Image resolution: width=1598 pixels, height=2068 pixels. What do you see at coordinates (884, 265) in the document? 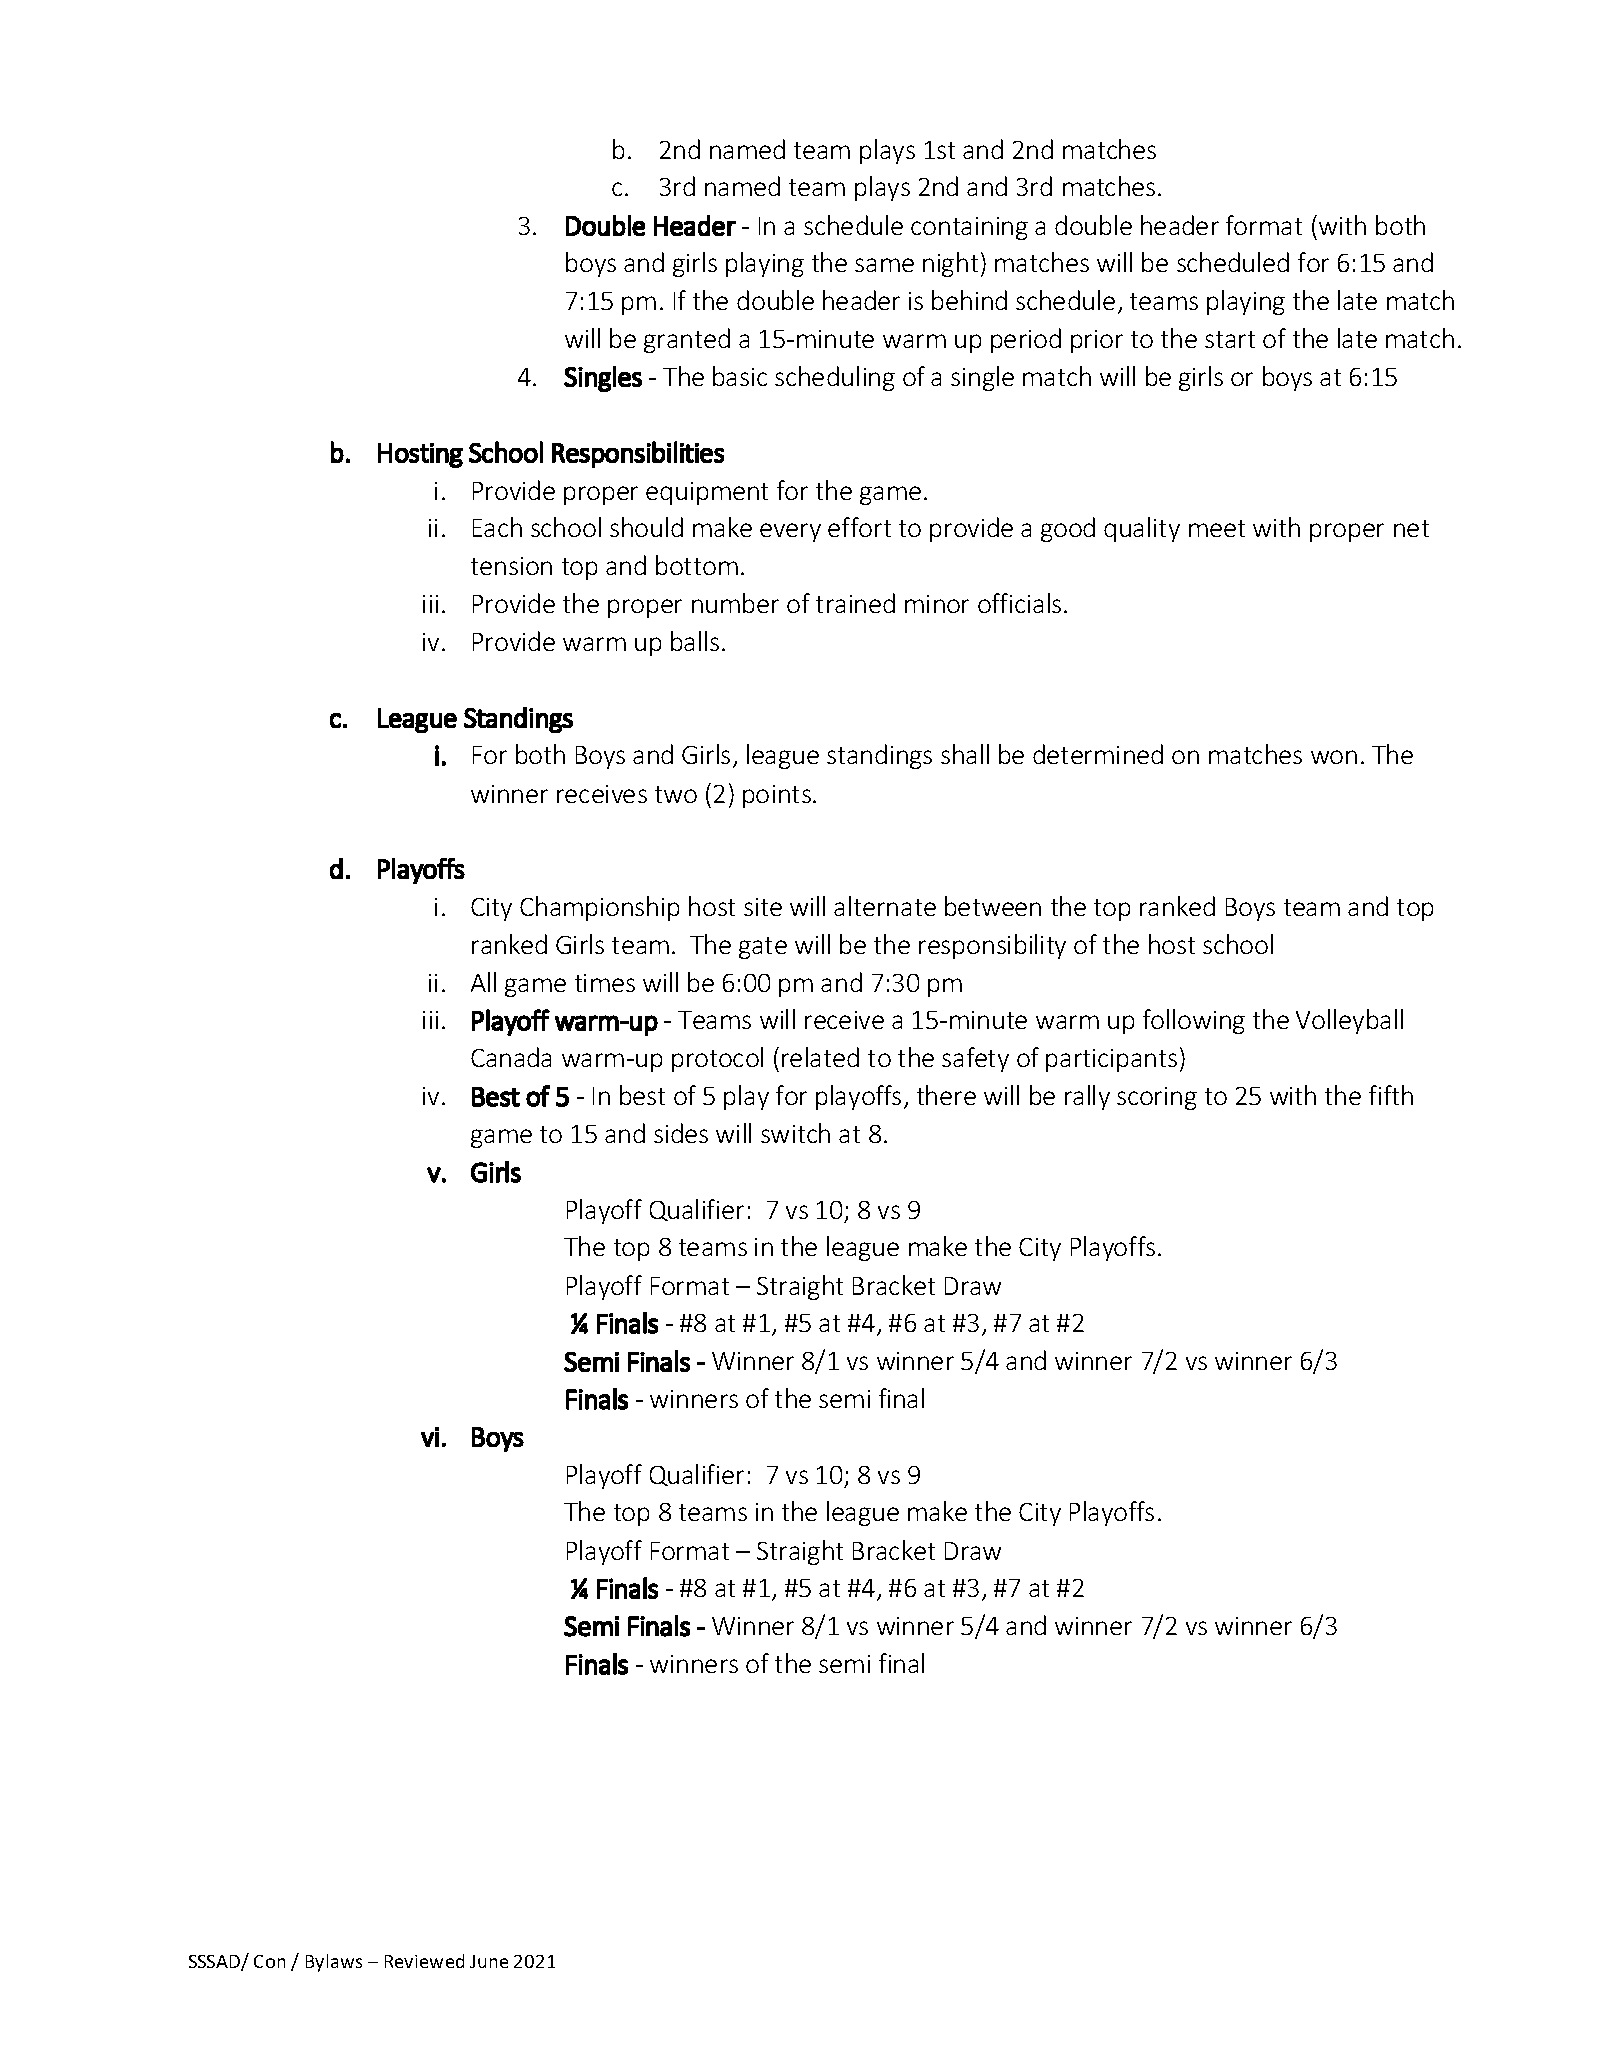
I see `same` at bounding box center [884, 265].
